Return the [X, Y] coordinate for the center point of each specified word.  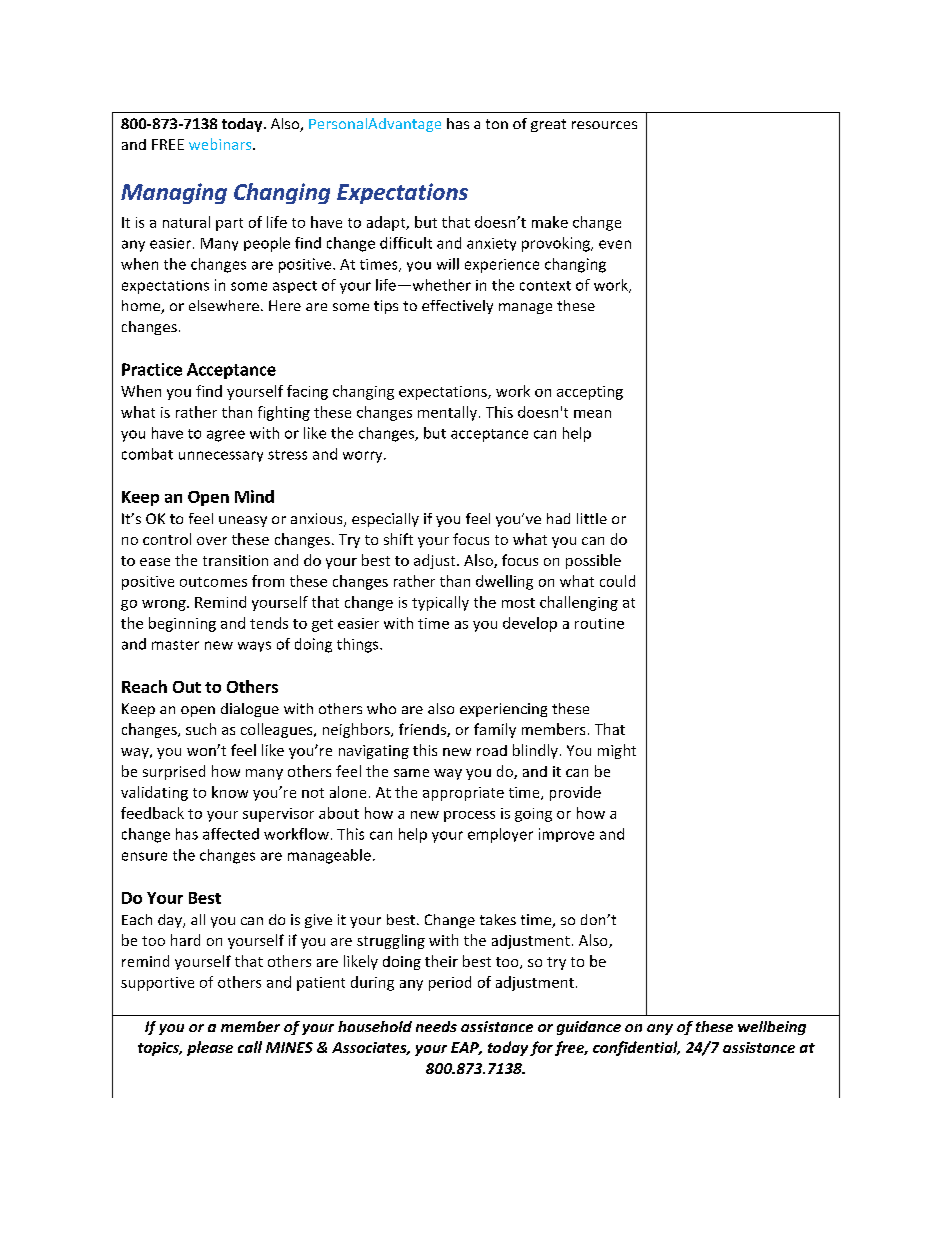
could [617, 581]
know [230, 792]
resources [604, 125]
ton [497, 124]
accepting [590, 393]
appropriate [463, 794]
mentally [447, 413]
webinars [221, 144]
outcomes [213, 582]
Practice [152, 369]
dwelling [504, 582]
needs [436, 1026]
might [617, 751]
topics [159, 1049]
